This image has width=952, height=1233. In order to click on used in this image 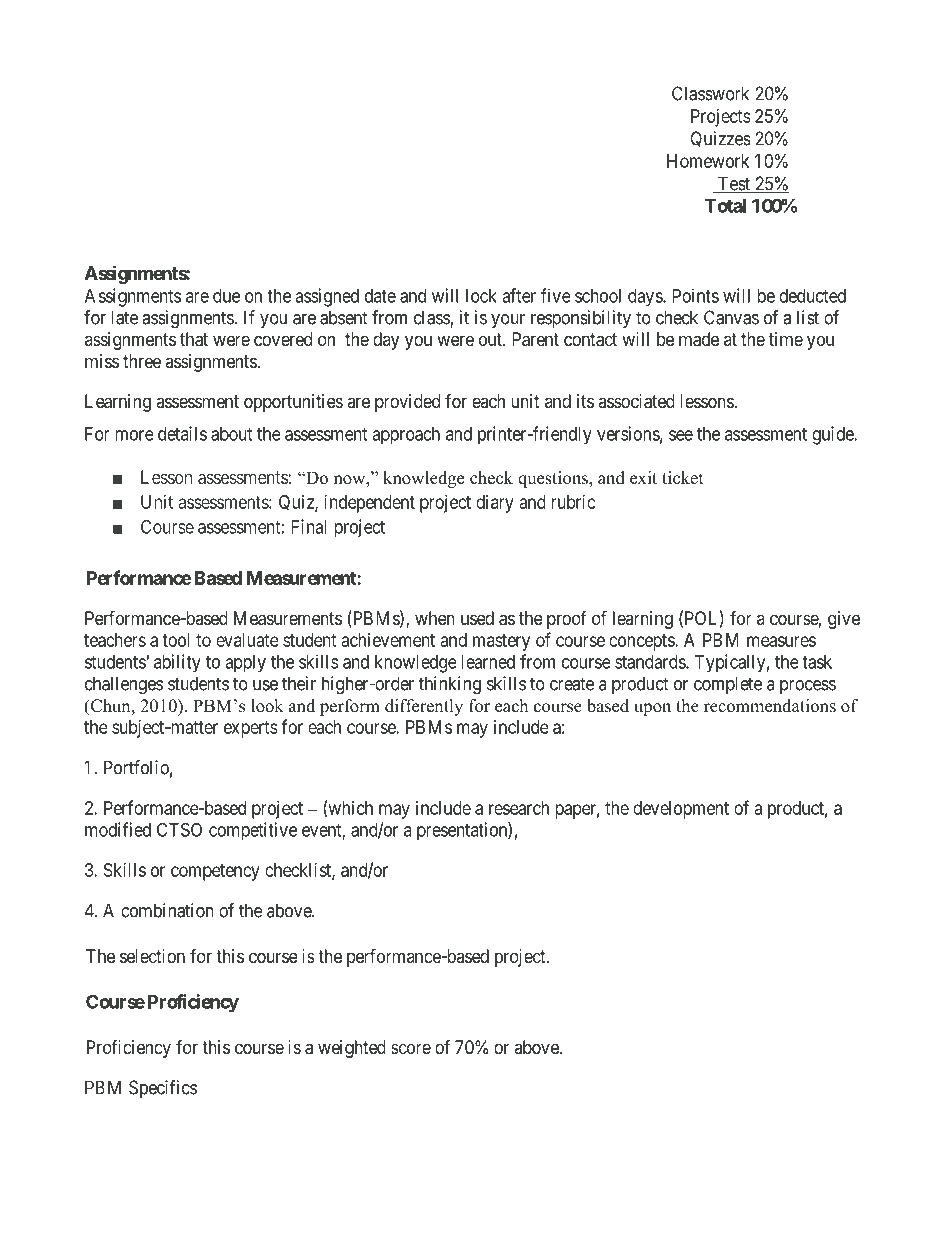, I will do `click(477, 618)`.
